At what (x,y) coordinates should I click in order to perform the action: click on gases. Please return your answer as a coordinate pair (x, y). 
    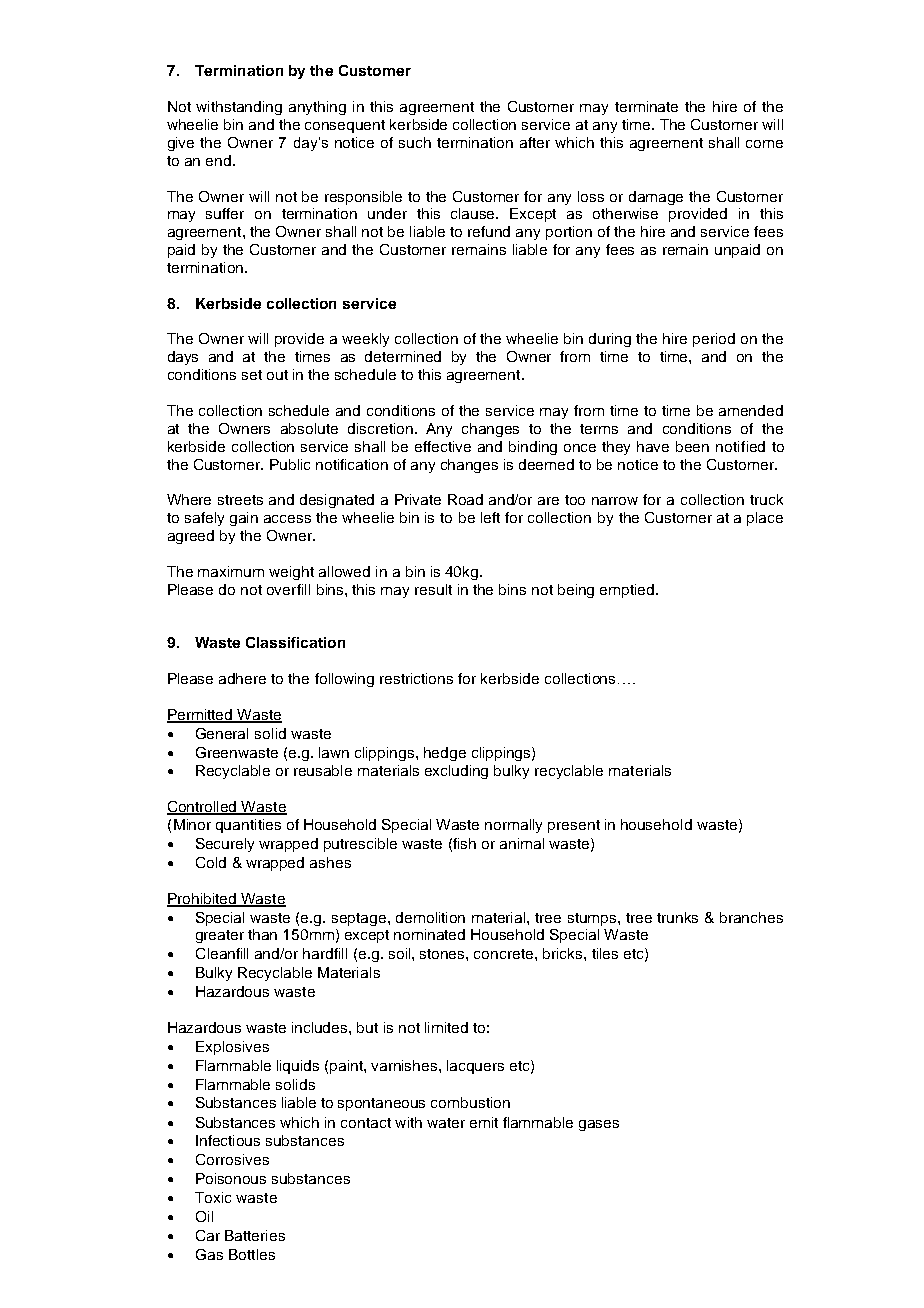
    Looking at the image, I should click on (599, 1125).
